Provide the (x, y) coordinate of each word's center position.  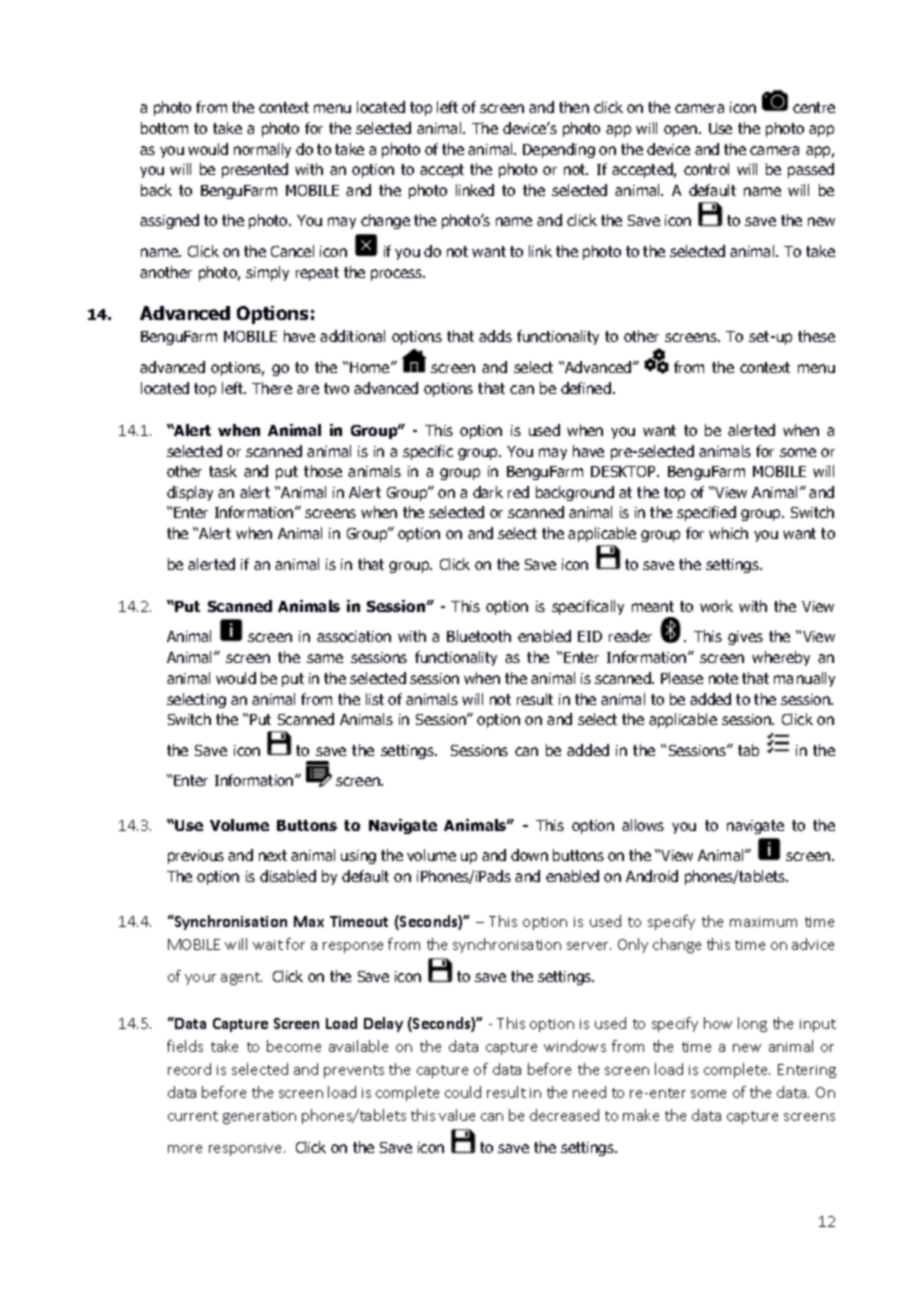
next (273, 855)
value (457, 1115)
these (816, 336)
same (325, 658)
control (706, 169)
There (272, 388)
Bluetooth (479, 636)
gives (745, 638)
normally (262, 150)
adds (495, 336)
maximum (763, 922)
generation (259, 1117)
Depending (559, 150)
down (529, 855)
